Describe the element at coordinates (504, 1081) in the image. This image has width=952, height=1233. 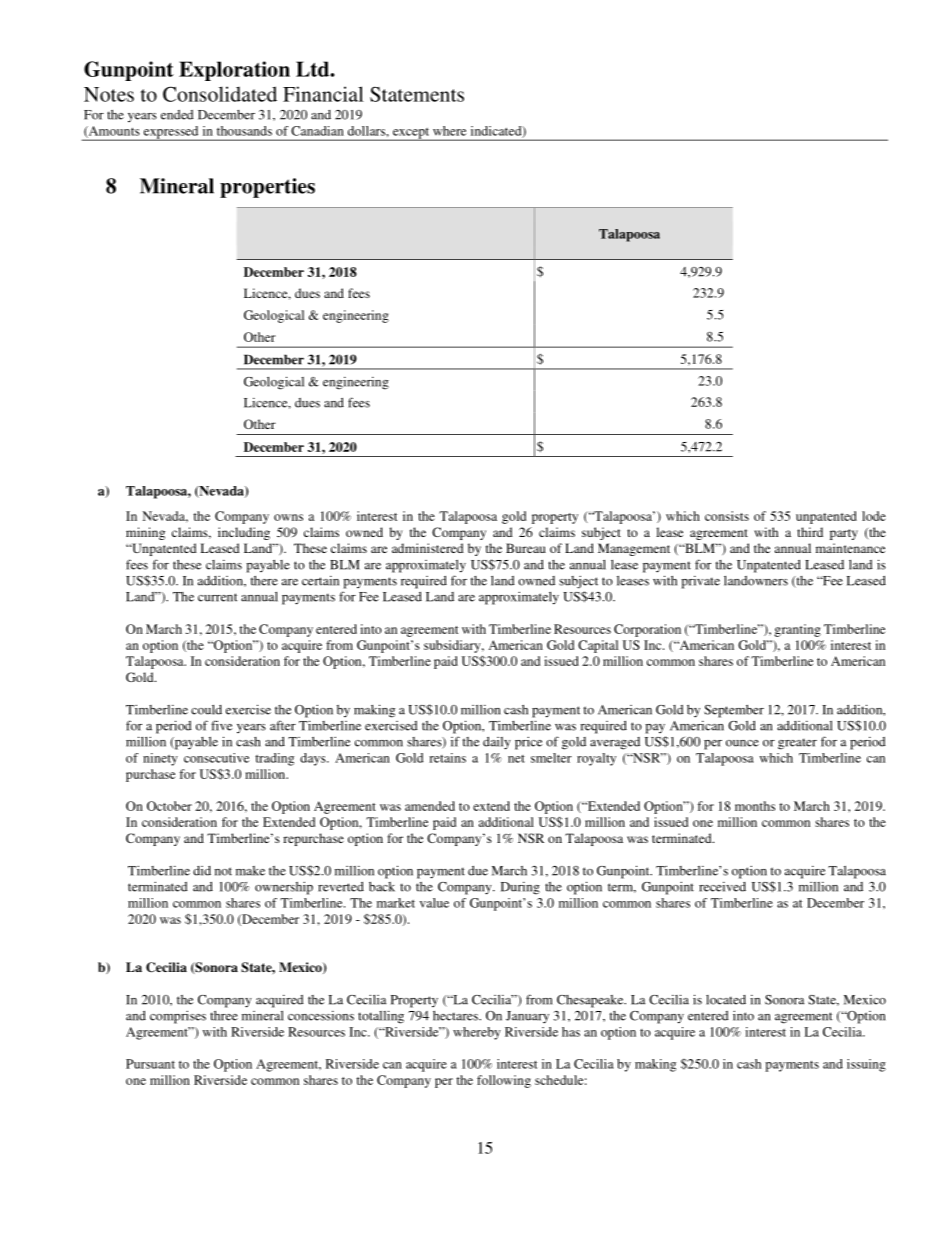
I see `following` at that location.
